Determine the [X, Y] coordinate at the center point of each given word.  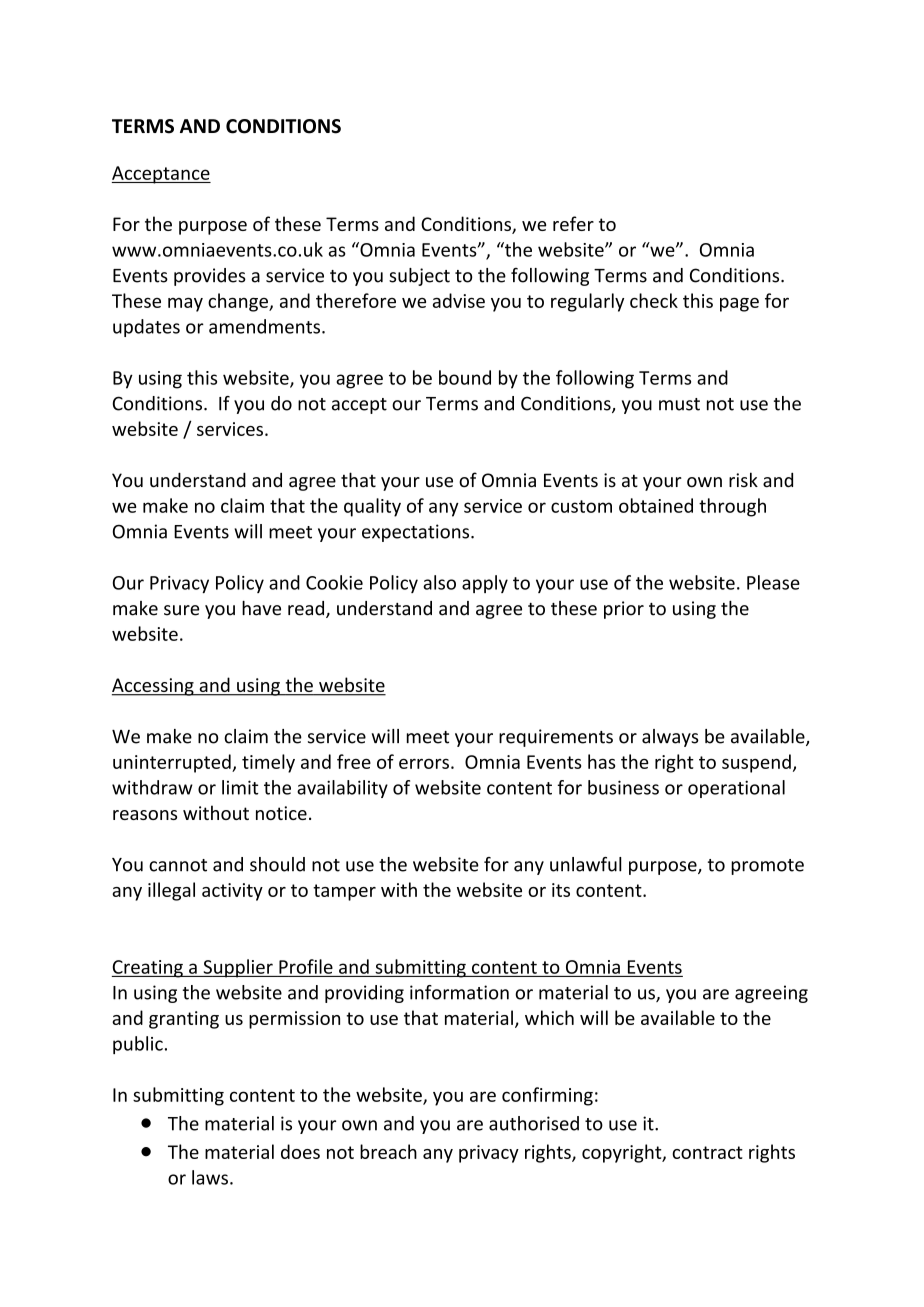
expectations [417, 533]
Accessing [154, 687]
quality [372, 507]
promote [767, 867]
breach [388, 1151]
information [459, 992]
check [654, 300]
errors [424, 763]
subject [419, 277]
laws [210, 1177]
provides [210, 277]
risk [743, 480]
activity [232, 892]
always [670, 738]
